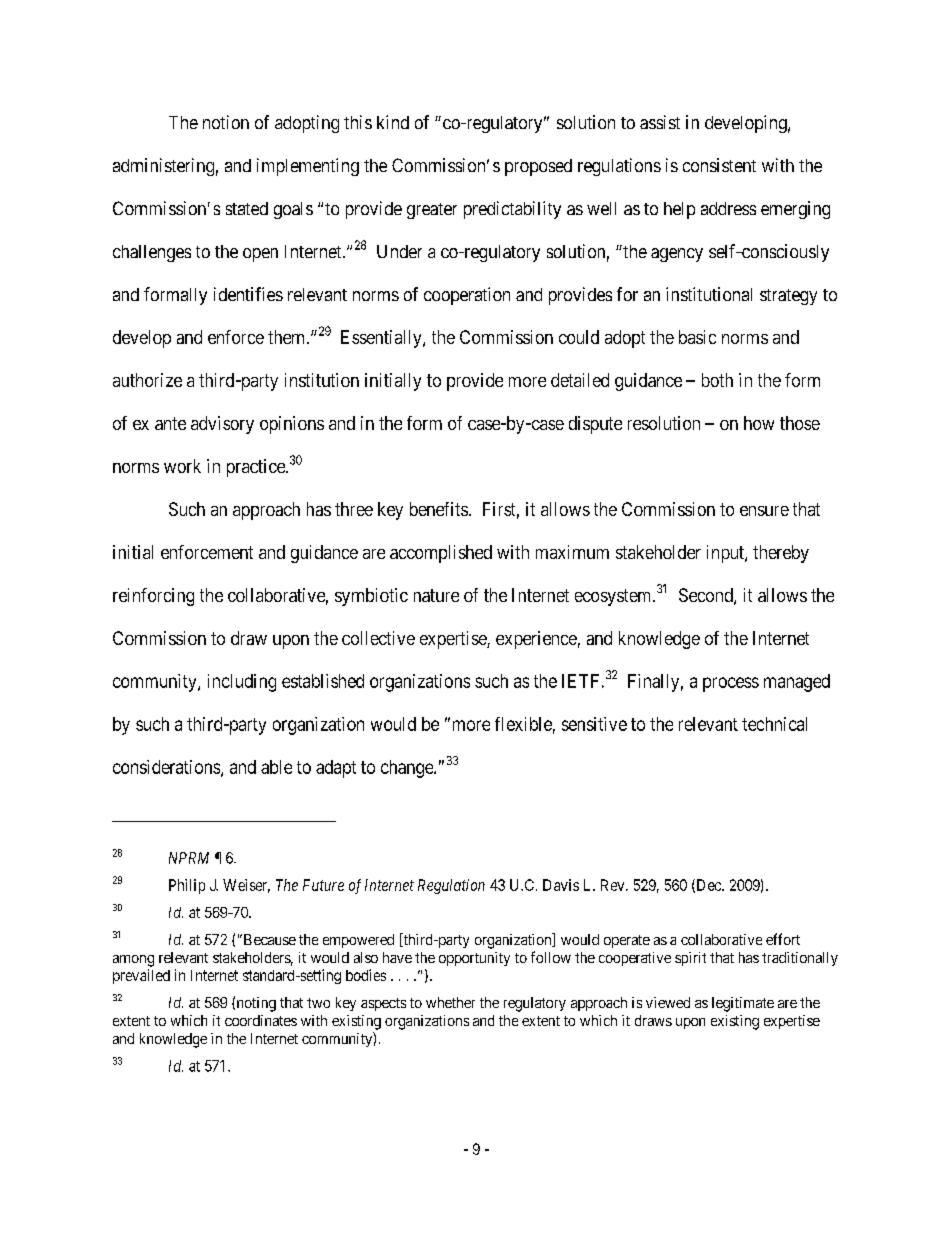 This page has width=952, height=1233. I want to click on notion, so click(226, 122).
